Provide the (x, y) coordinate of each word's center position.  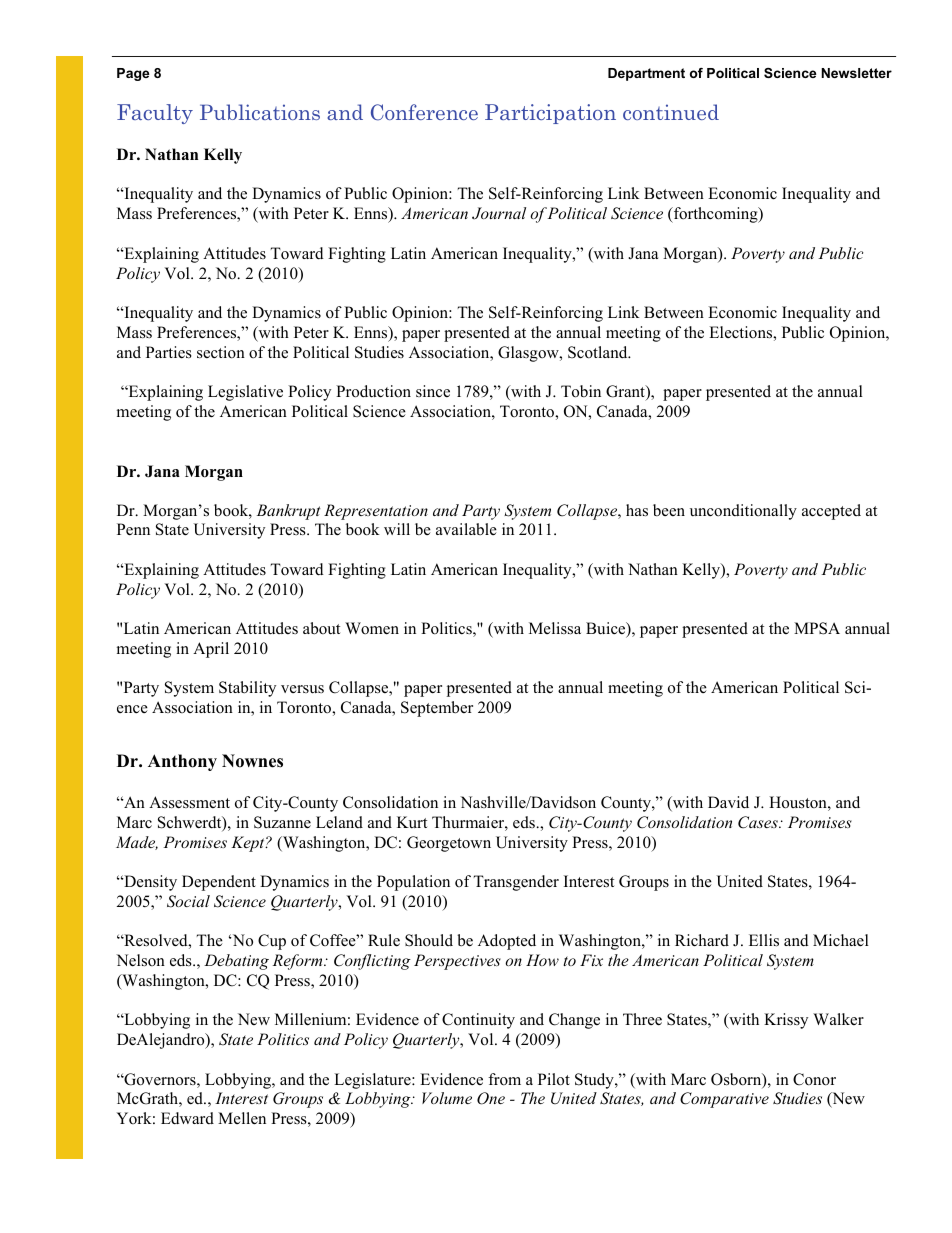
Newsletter (856, 73)
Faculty (155, 114)
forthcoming (716, 215)
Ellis (764, 940)
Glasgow (529, 354)
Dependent (219, 883)
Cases (759, 822)
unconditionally (743, 512)
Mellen (242, 1118)
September (437, 709)
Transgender (516, 883)
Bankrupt (288, 512)
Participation (550, 114)
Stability (247, 689)
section (221, 352)
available (466, 529)
